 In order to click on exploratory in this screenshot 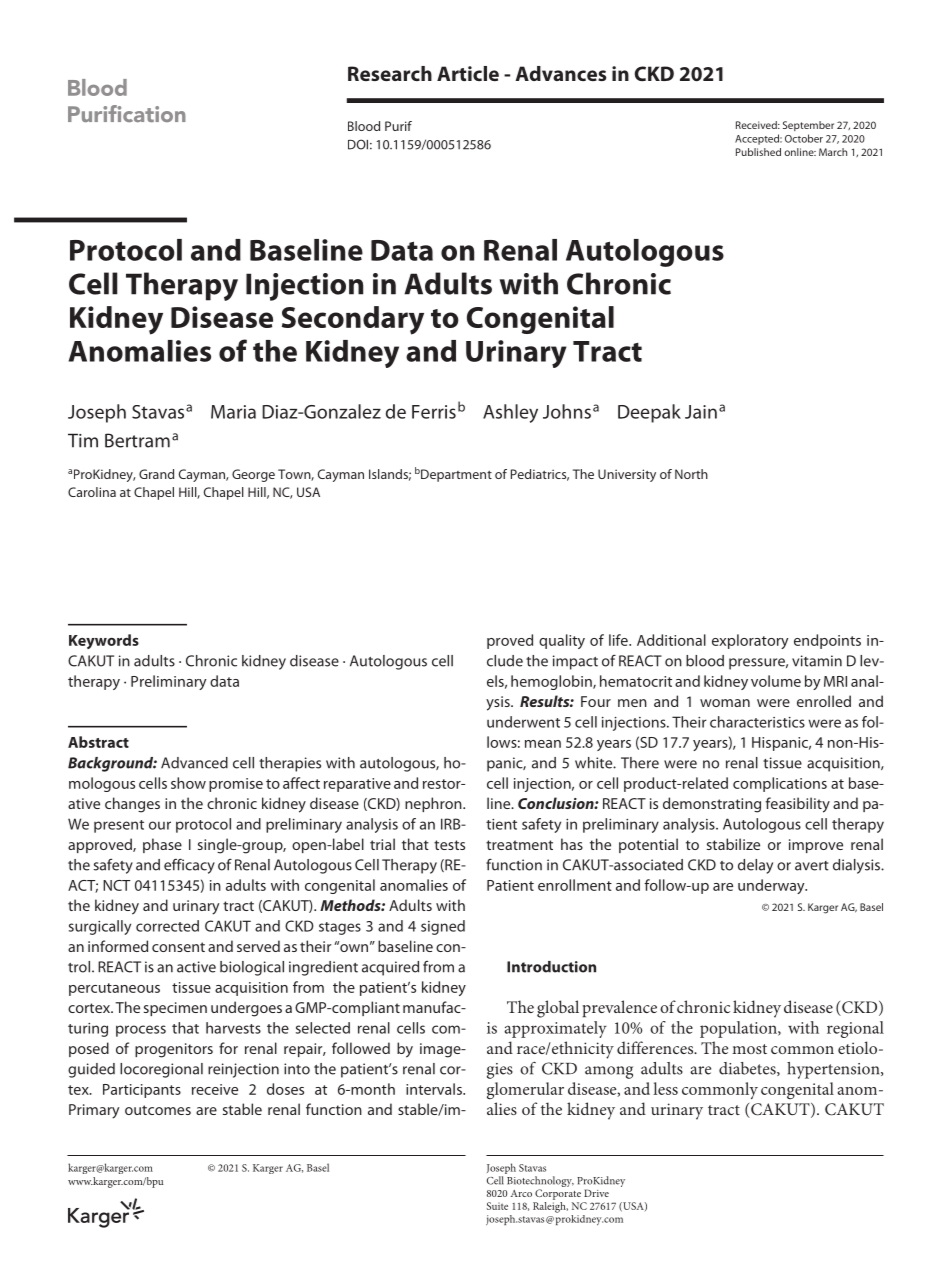, I will do `click(750, 641)`.
